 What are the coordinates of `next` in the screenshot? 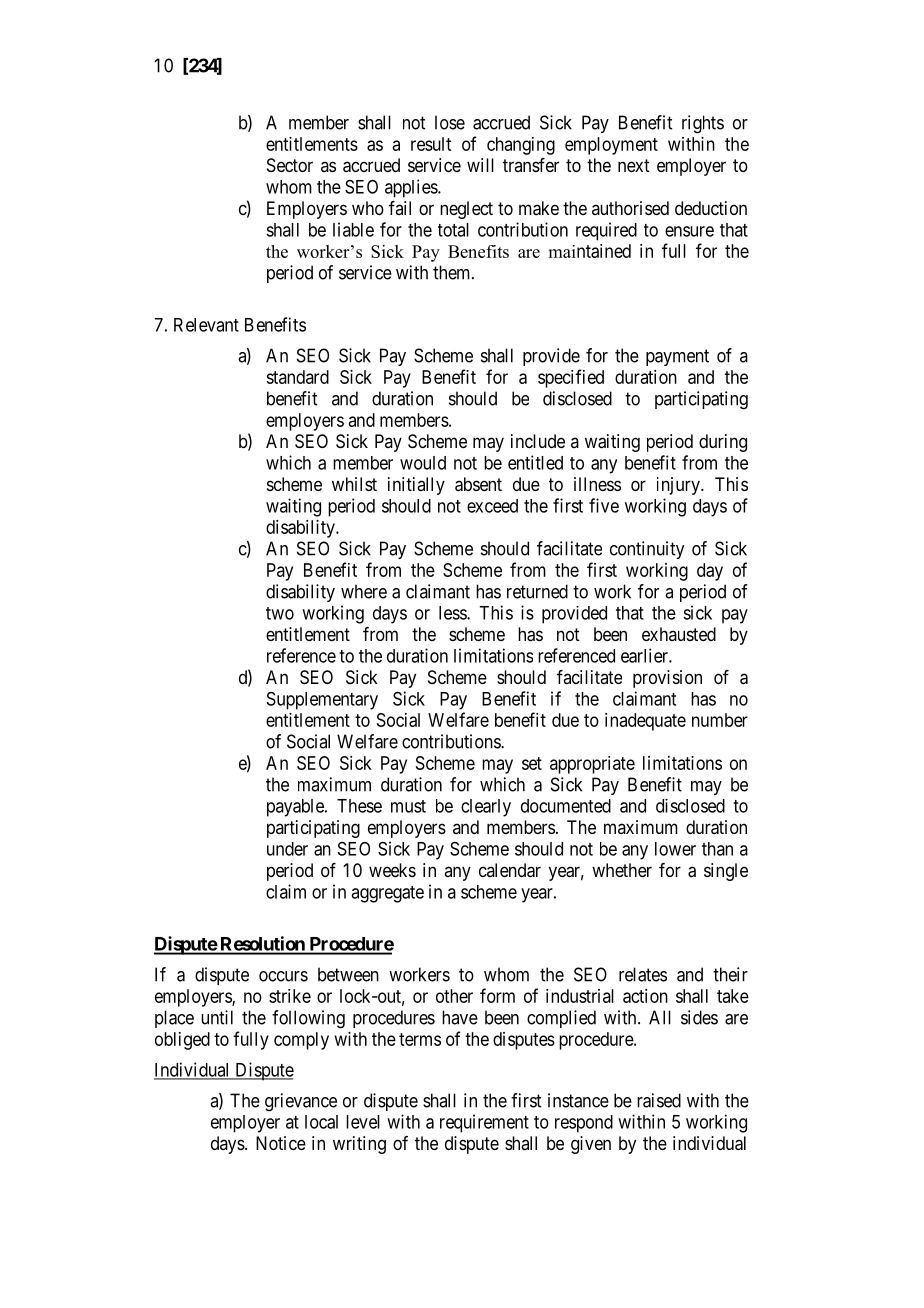 It's located at (634, 165).
